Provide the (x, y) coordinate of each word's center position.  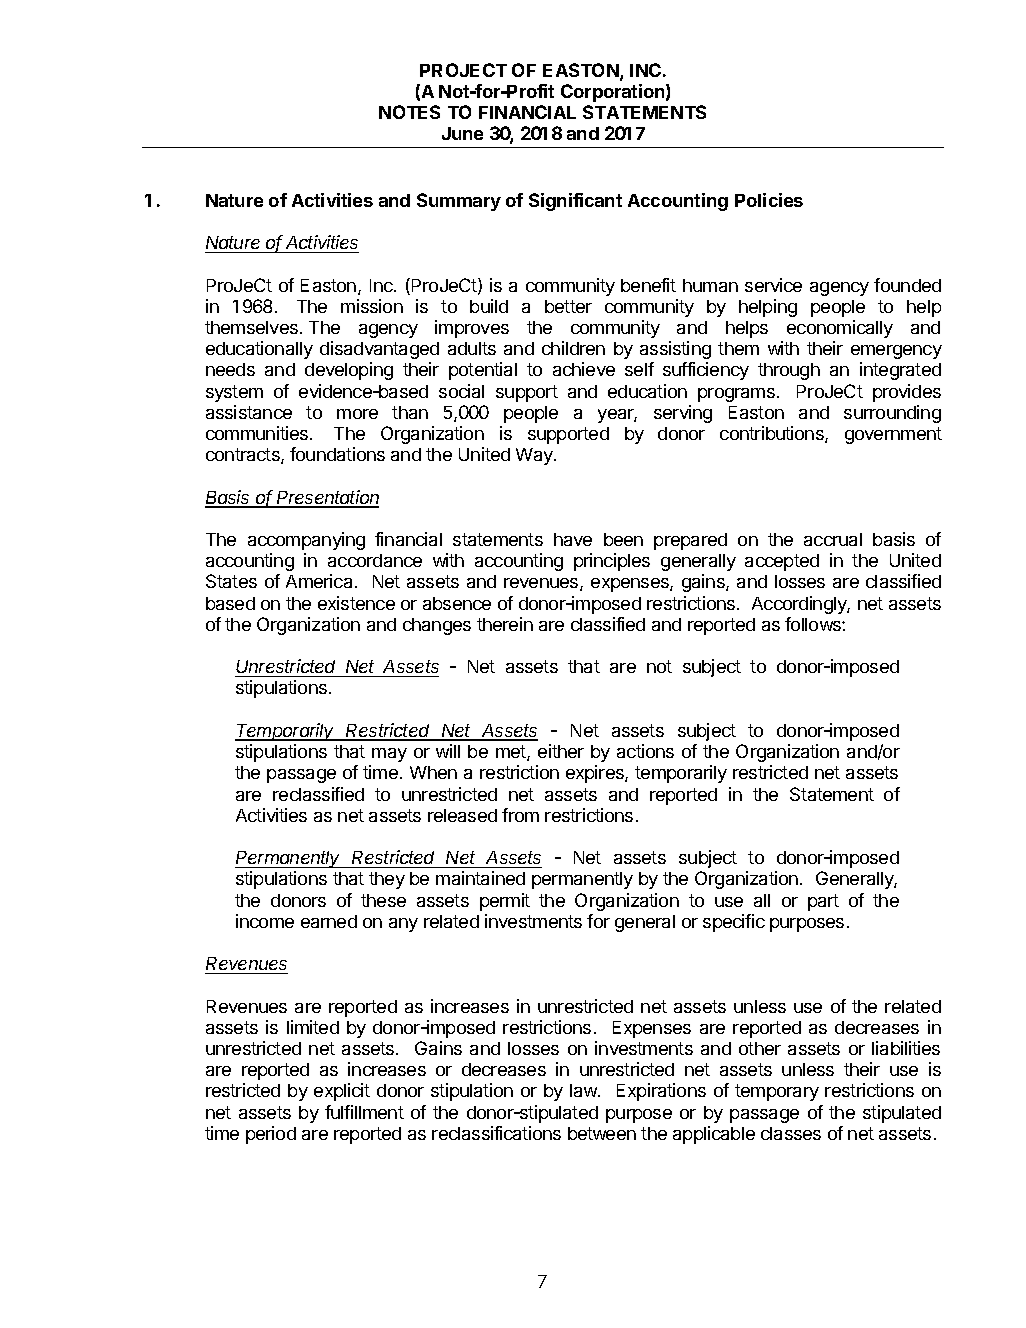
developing (349, 371)
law (584, 1090)
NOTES (409, 112)
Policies (769, 200)
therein (505, 624)
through (789, 371)
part (823, 902)
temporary (777, 1092)
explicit (342, 1092)
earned (329, 921)
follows (814, 624)
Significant (575, 202)
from (520, 815)
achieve (584, 369)
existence (356, 603)
